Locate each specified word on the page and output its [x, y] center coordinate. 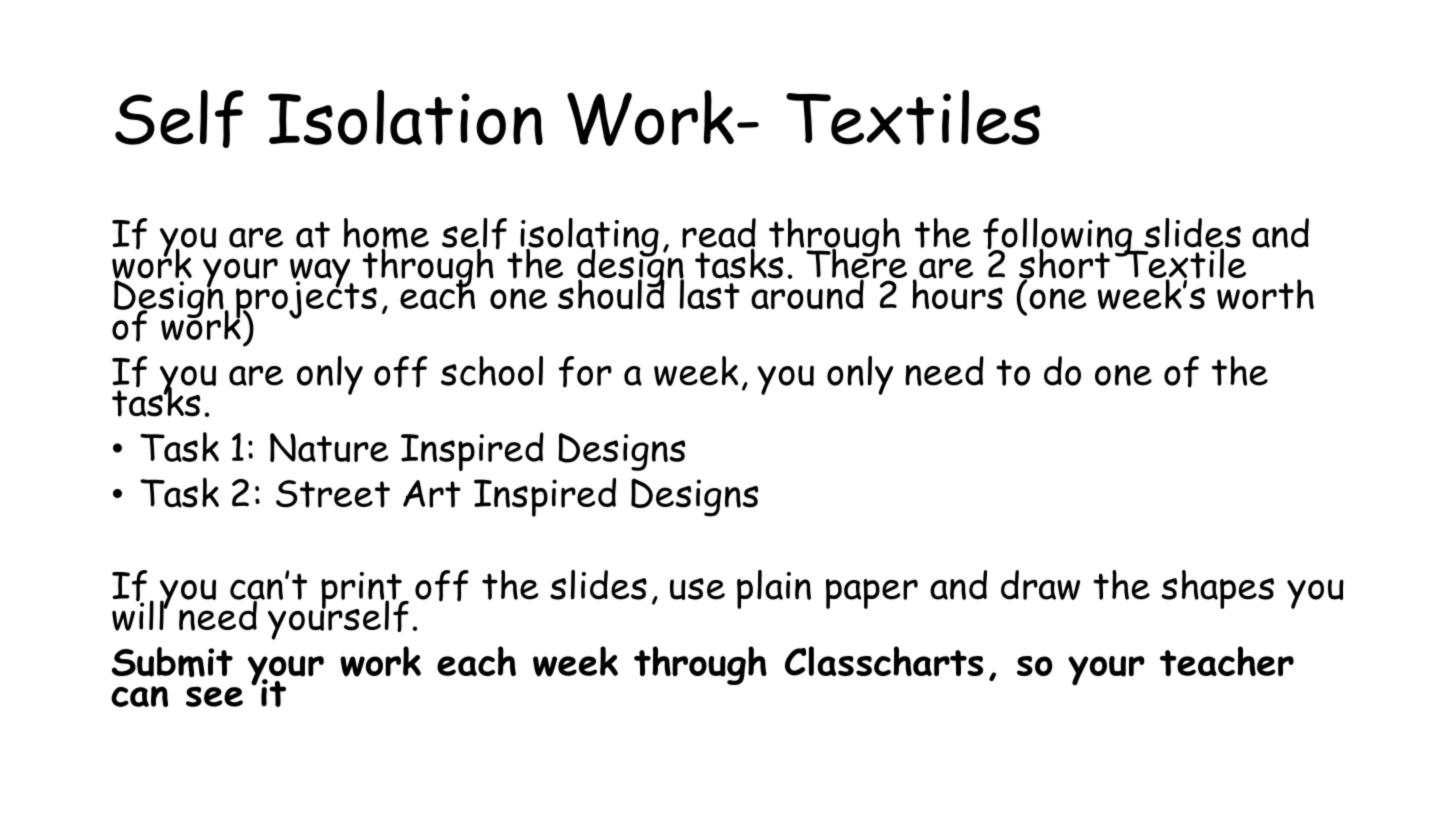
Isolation [405, 117]
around [808, 293]
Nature [329, 447]
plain [774, 589]
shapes [1218, 589]
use [697, 589]
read [719, 234]
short [1065, 263]
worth [1265, 293]
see [214, 696]
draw [1040, 585]
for [585, 372]
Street [333, 494]
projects [306, 300]
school [492, 371]
